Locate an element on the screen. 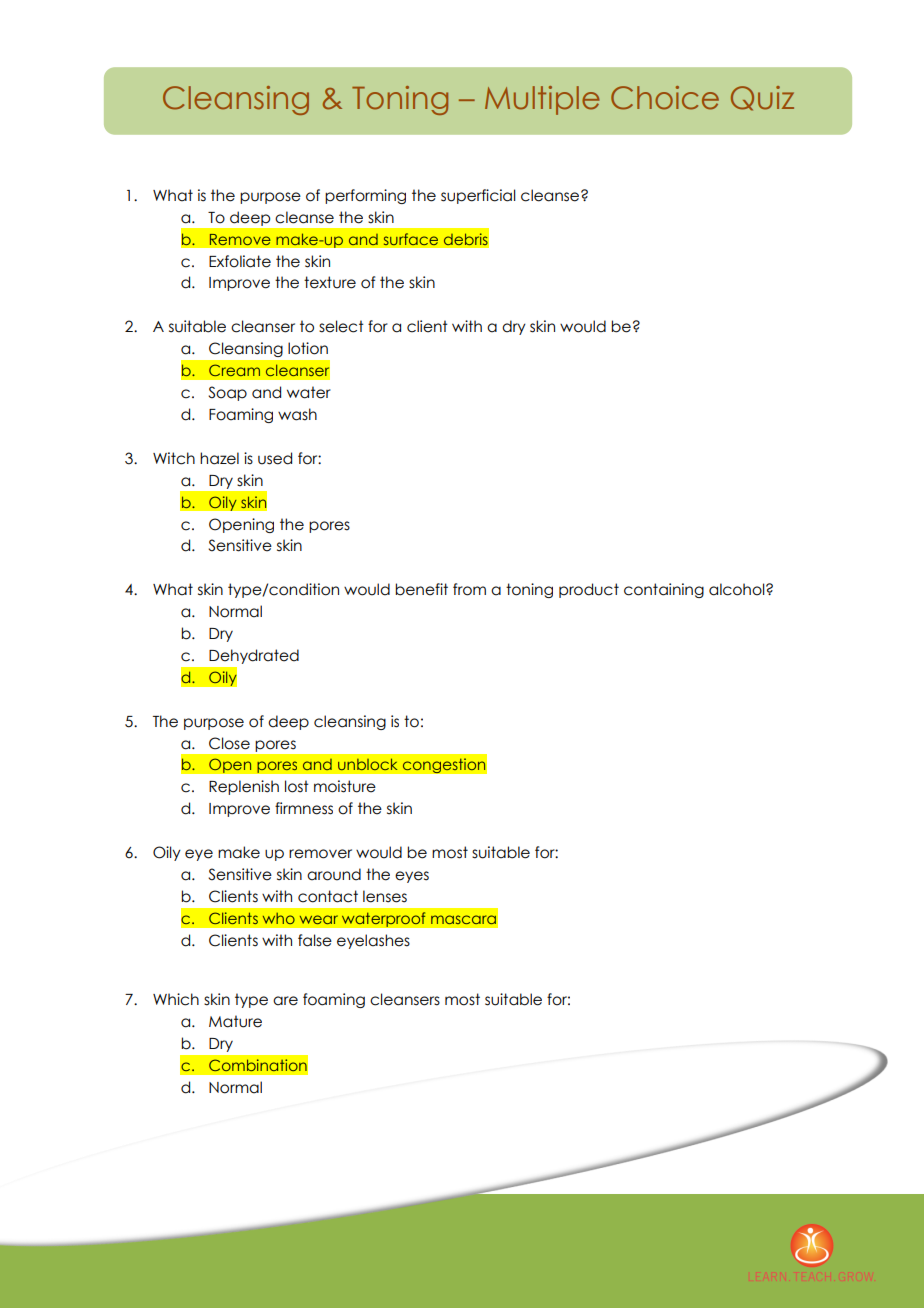  select is located at coordinates (341, 326).
